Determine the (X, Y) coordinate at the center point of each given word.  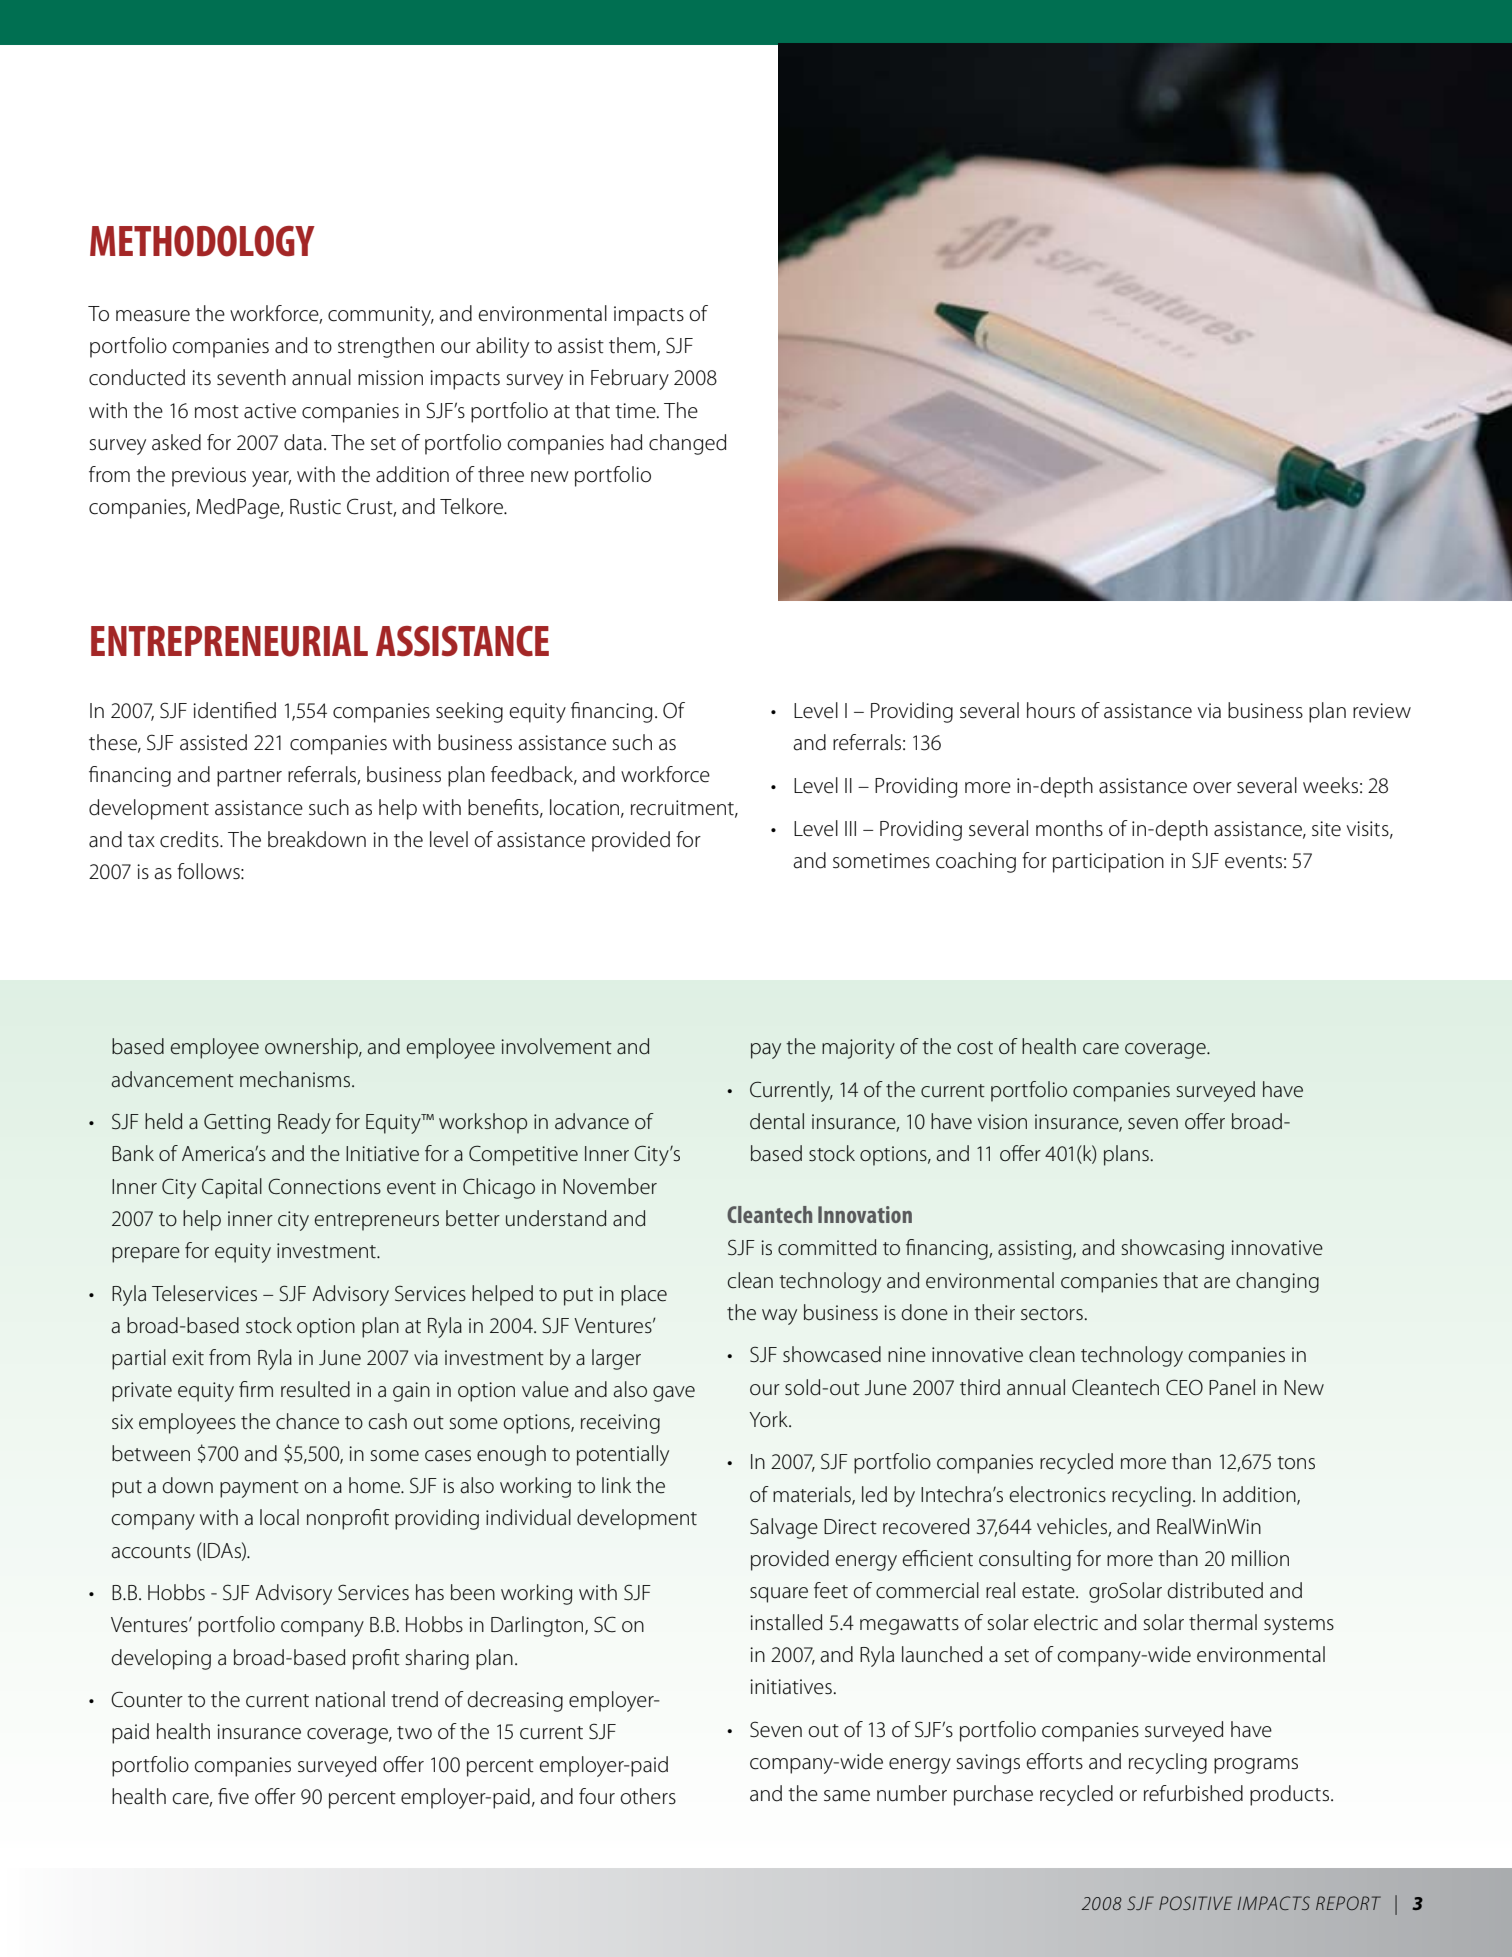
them (632, 345)
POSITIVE (1195, 1903)
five (233, 1796)
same (847, 1796)
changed (687, 444)
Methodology (202, 241)
